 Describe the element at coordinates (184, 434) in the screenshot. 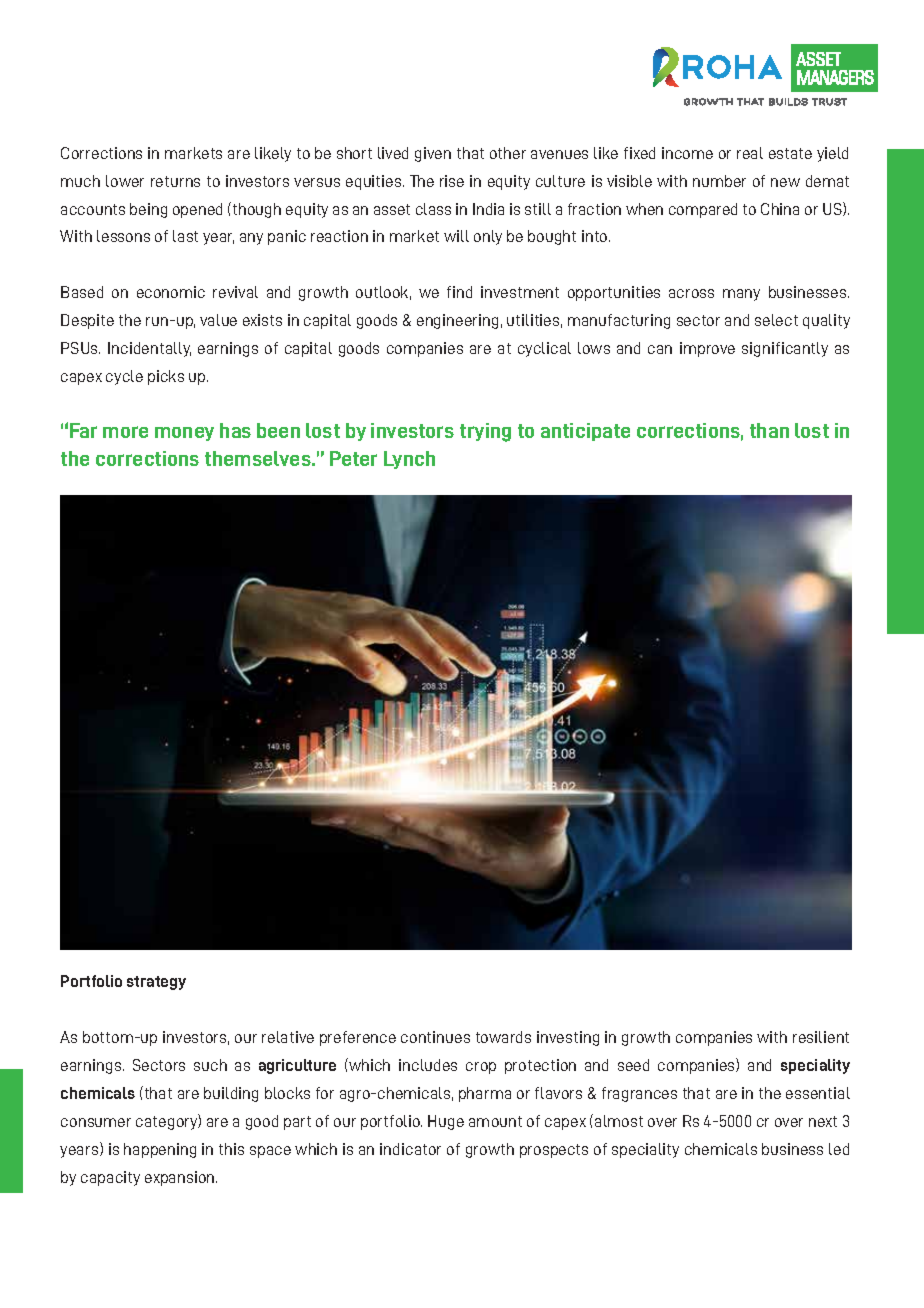

I see `money` at that location.
